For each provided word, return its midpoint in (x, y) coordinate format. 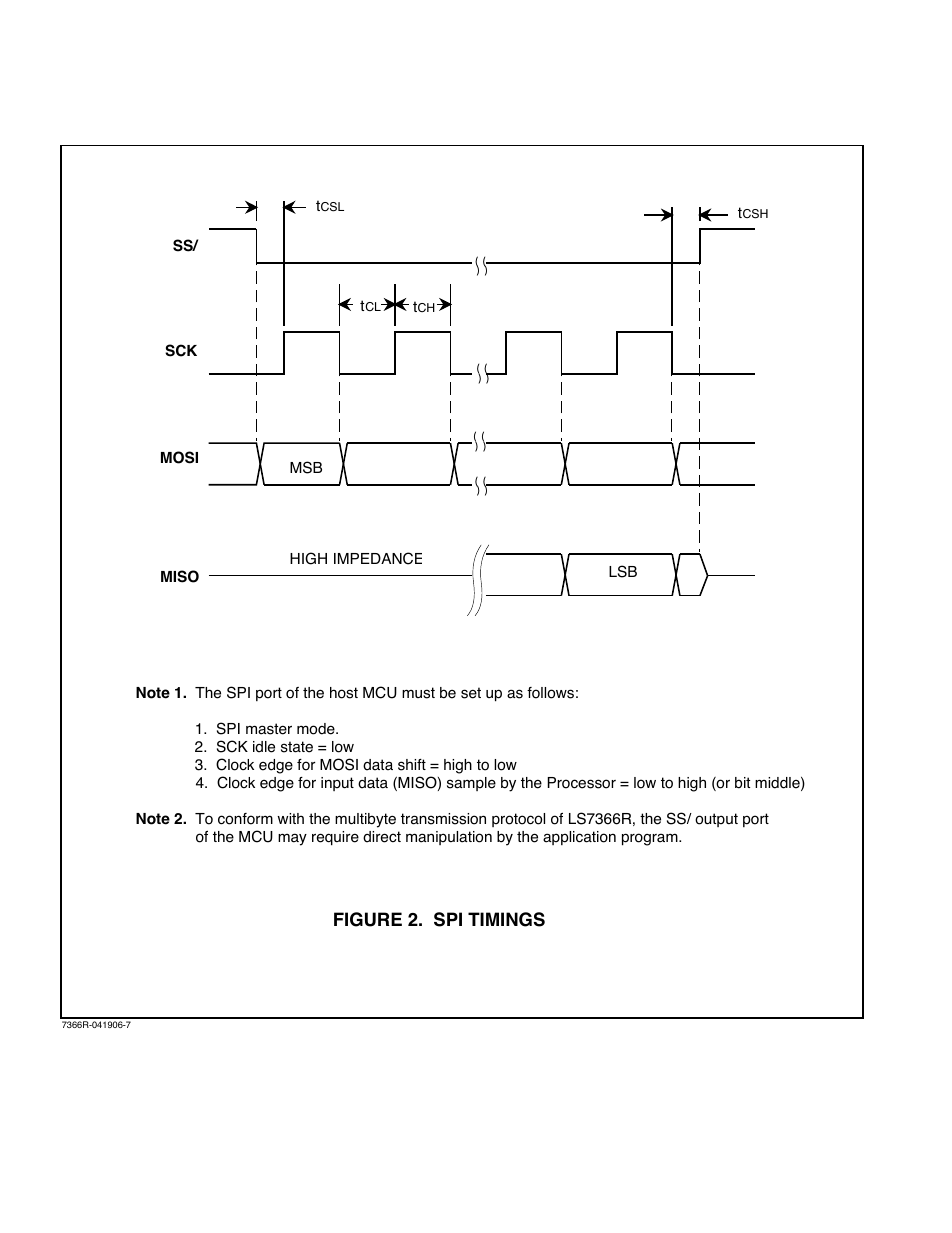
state (297, 747)
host (344, 693)
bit (742, 783)
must (418, 693)
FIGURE (368, 919)
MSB (306, 467)
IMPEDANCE (378, 558)
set (471, 693)
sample (471, 784)
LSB (623, 571)
